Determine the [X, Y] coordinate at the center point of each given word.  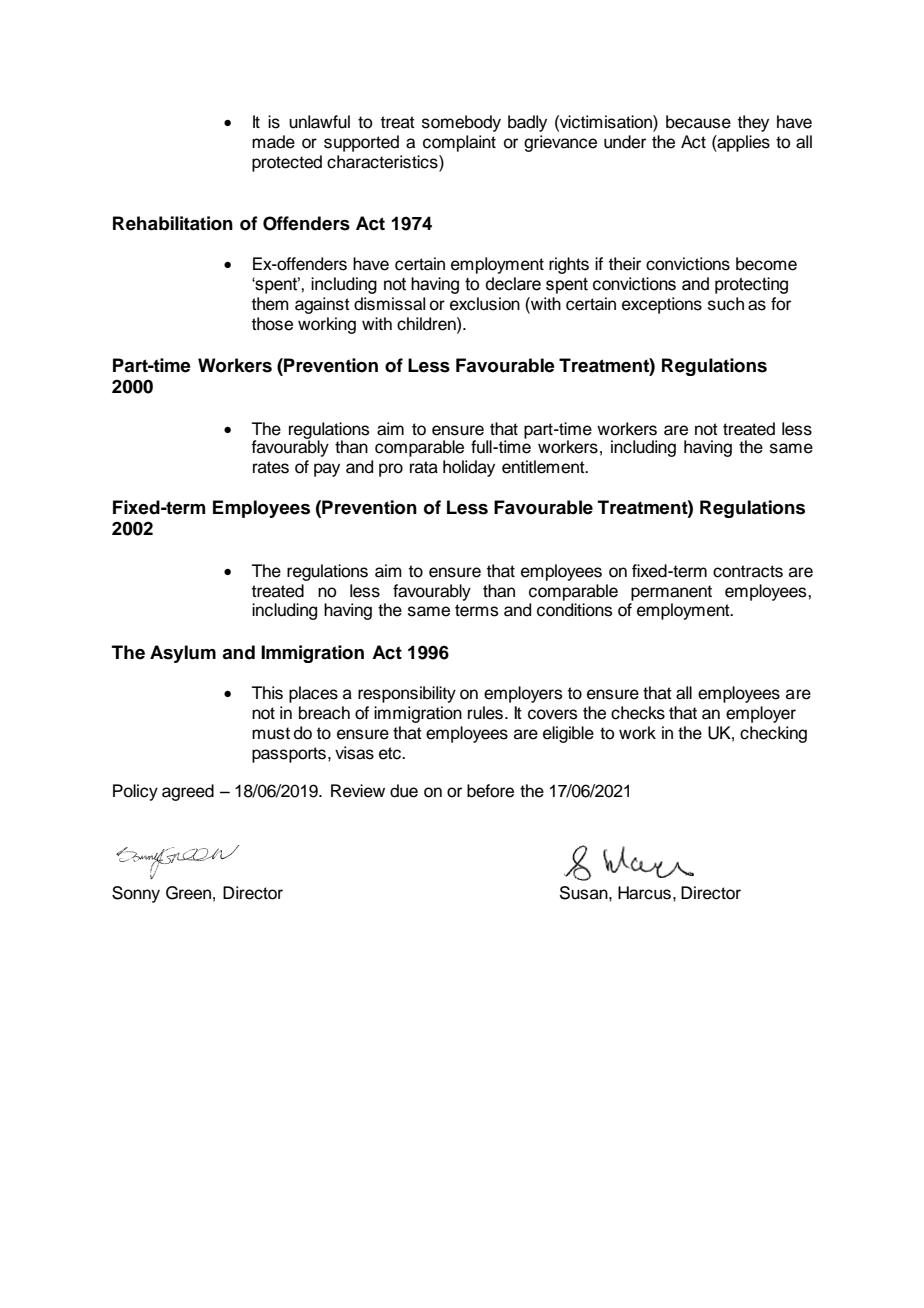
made [273, 142]
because [698, 122]
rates [271, 467]
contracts [748, 571]
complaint [459, 143]
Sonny [136, 894]
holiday [469, 468]
